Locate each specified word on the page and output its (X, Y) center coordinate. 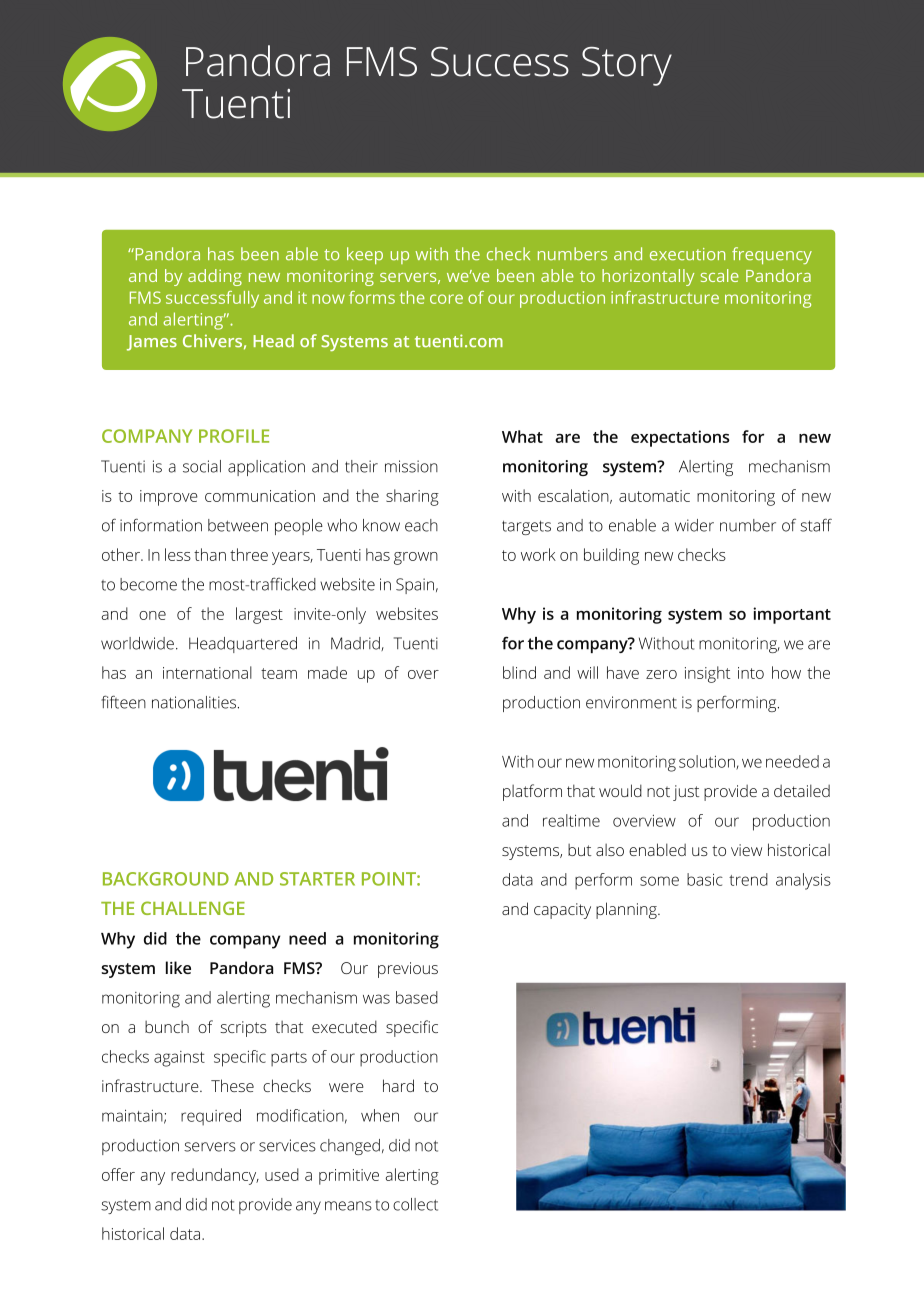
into (751, 673)
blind (519, 672)
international (207, 672)
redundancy (215, 1176)
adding (215, 277)
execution (687, 254)
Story (627, 66)
